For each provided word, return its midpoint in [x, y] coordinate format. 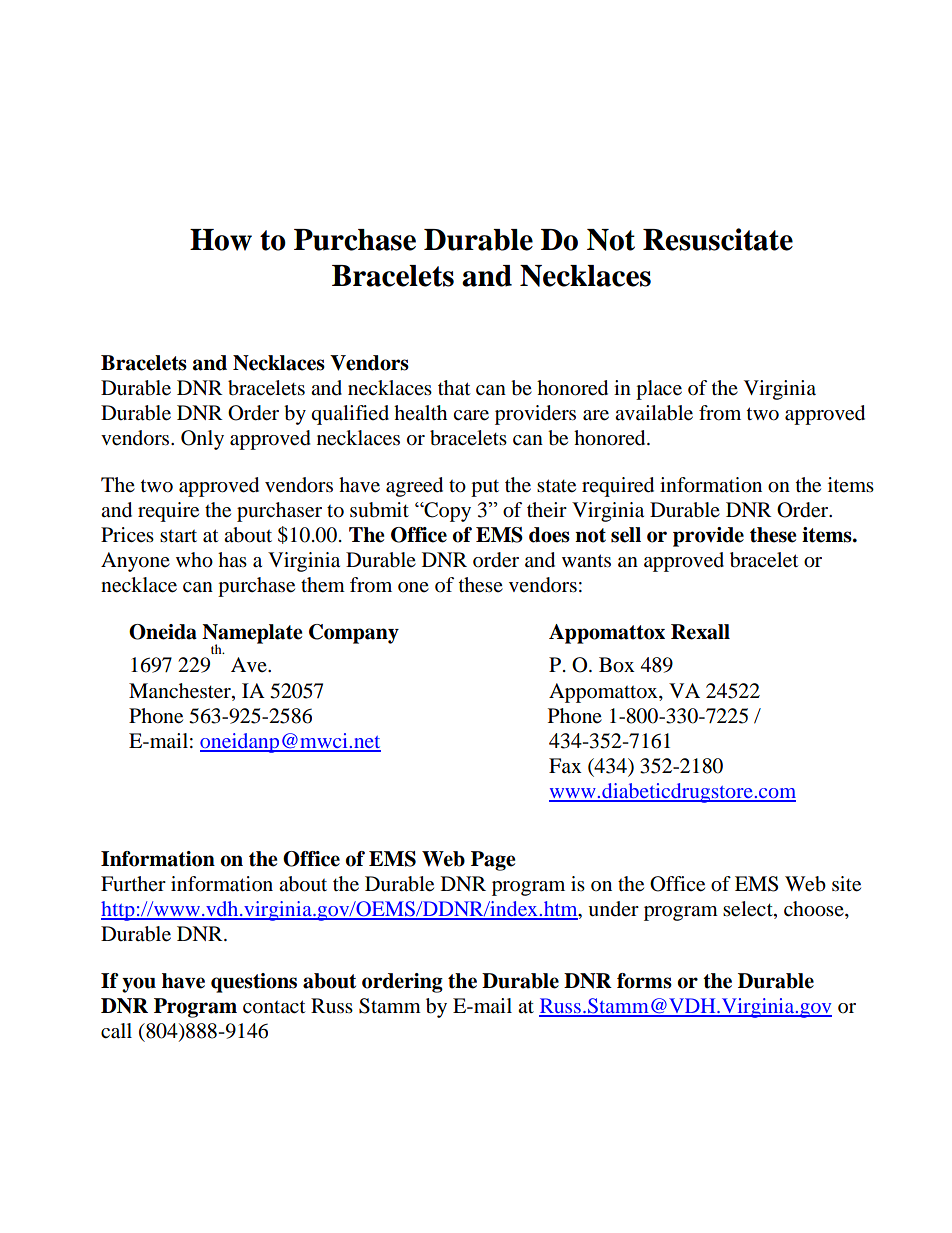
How [221, 240]
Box [617, 665]
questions [254, 983]
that [454, 388]
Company [354, 634]
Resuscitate [718, 239]
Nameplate [252, 635]
